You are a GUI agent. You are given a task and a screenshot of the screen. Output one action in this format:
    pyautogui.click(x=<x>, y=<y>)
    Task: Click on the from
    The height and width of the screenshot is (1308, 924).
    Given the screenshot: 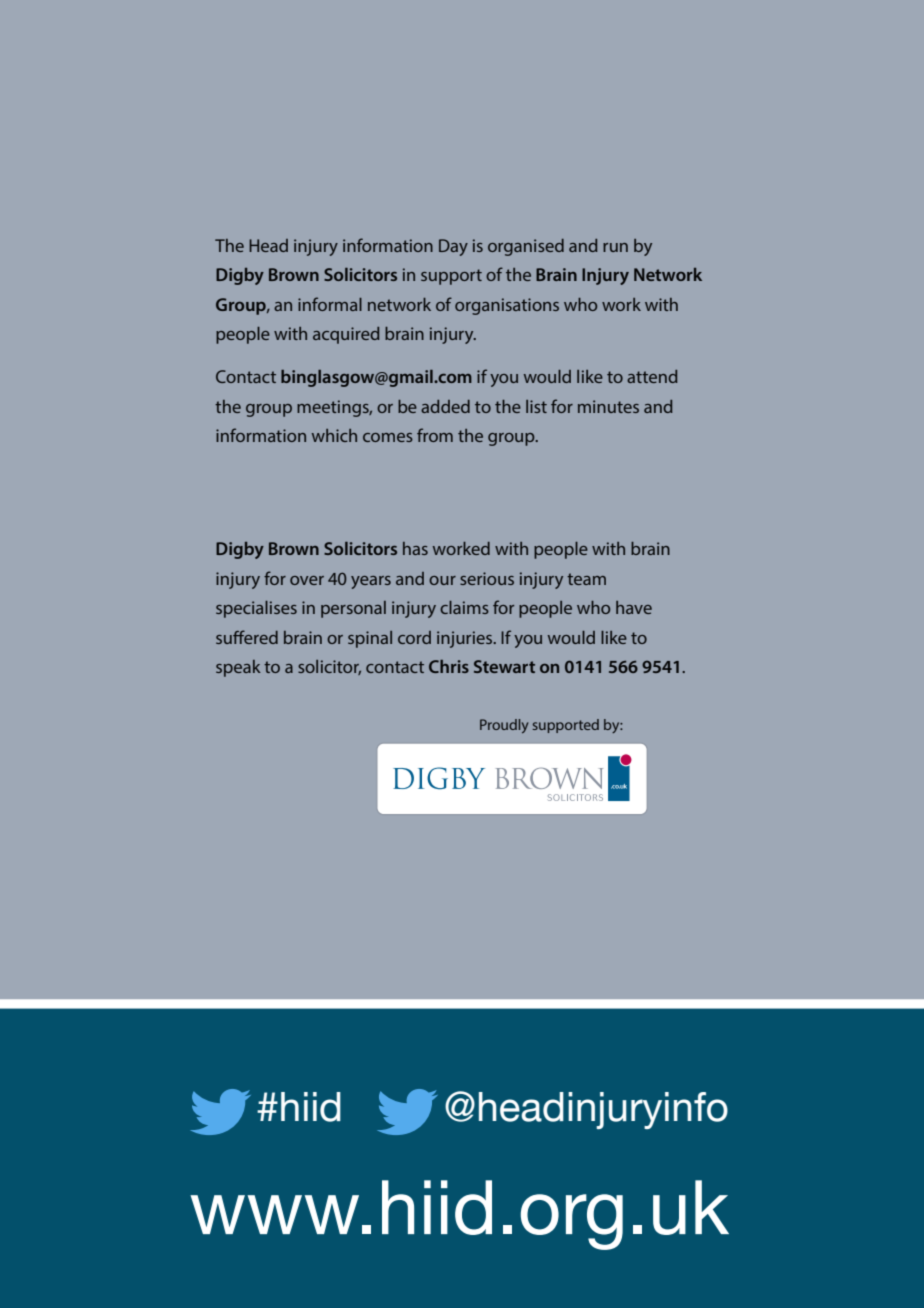 What is the action you would take?
    pyautogui.click(x=435, y=435)
